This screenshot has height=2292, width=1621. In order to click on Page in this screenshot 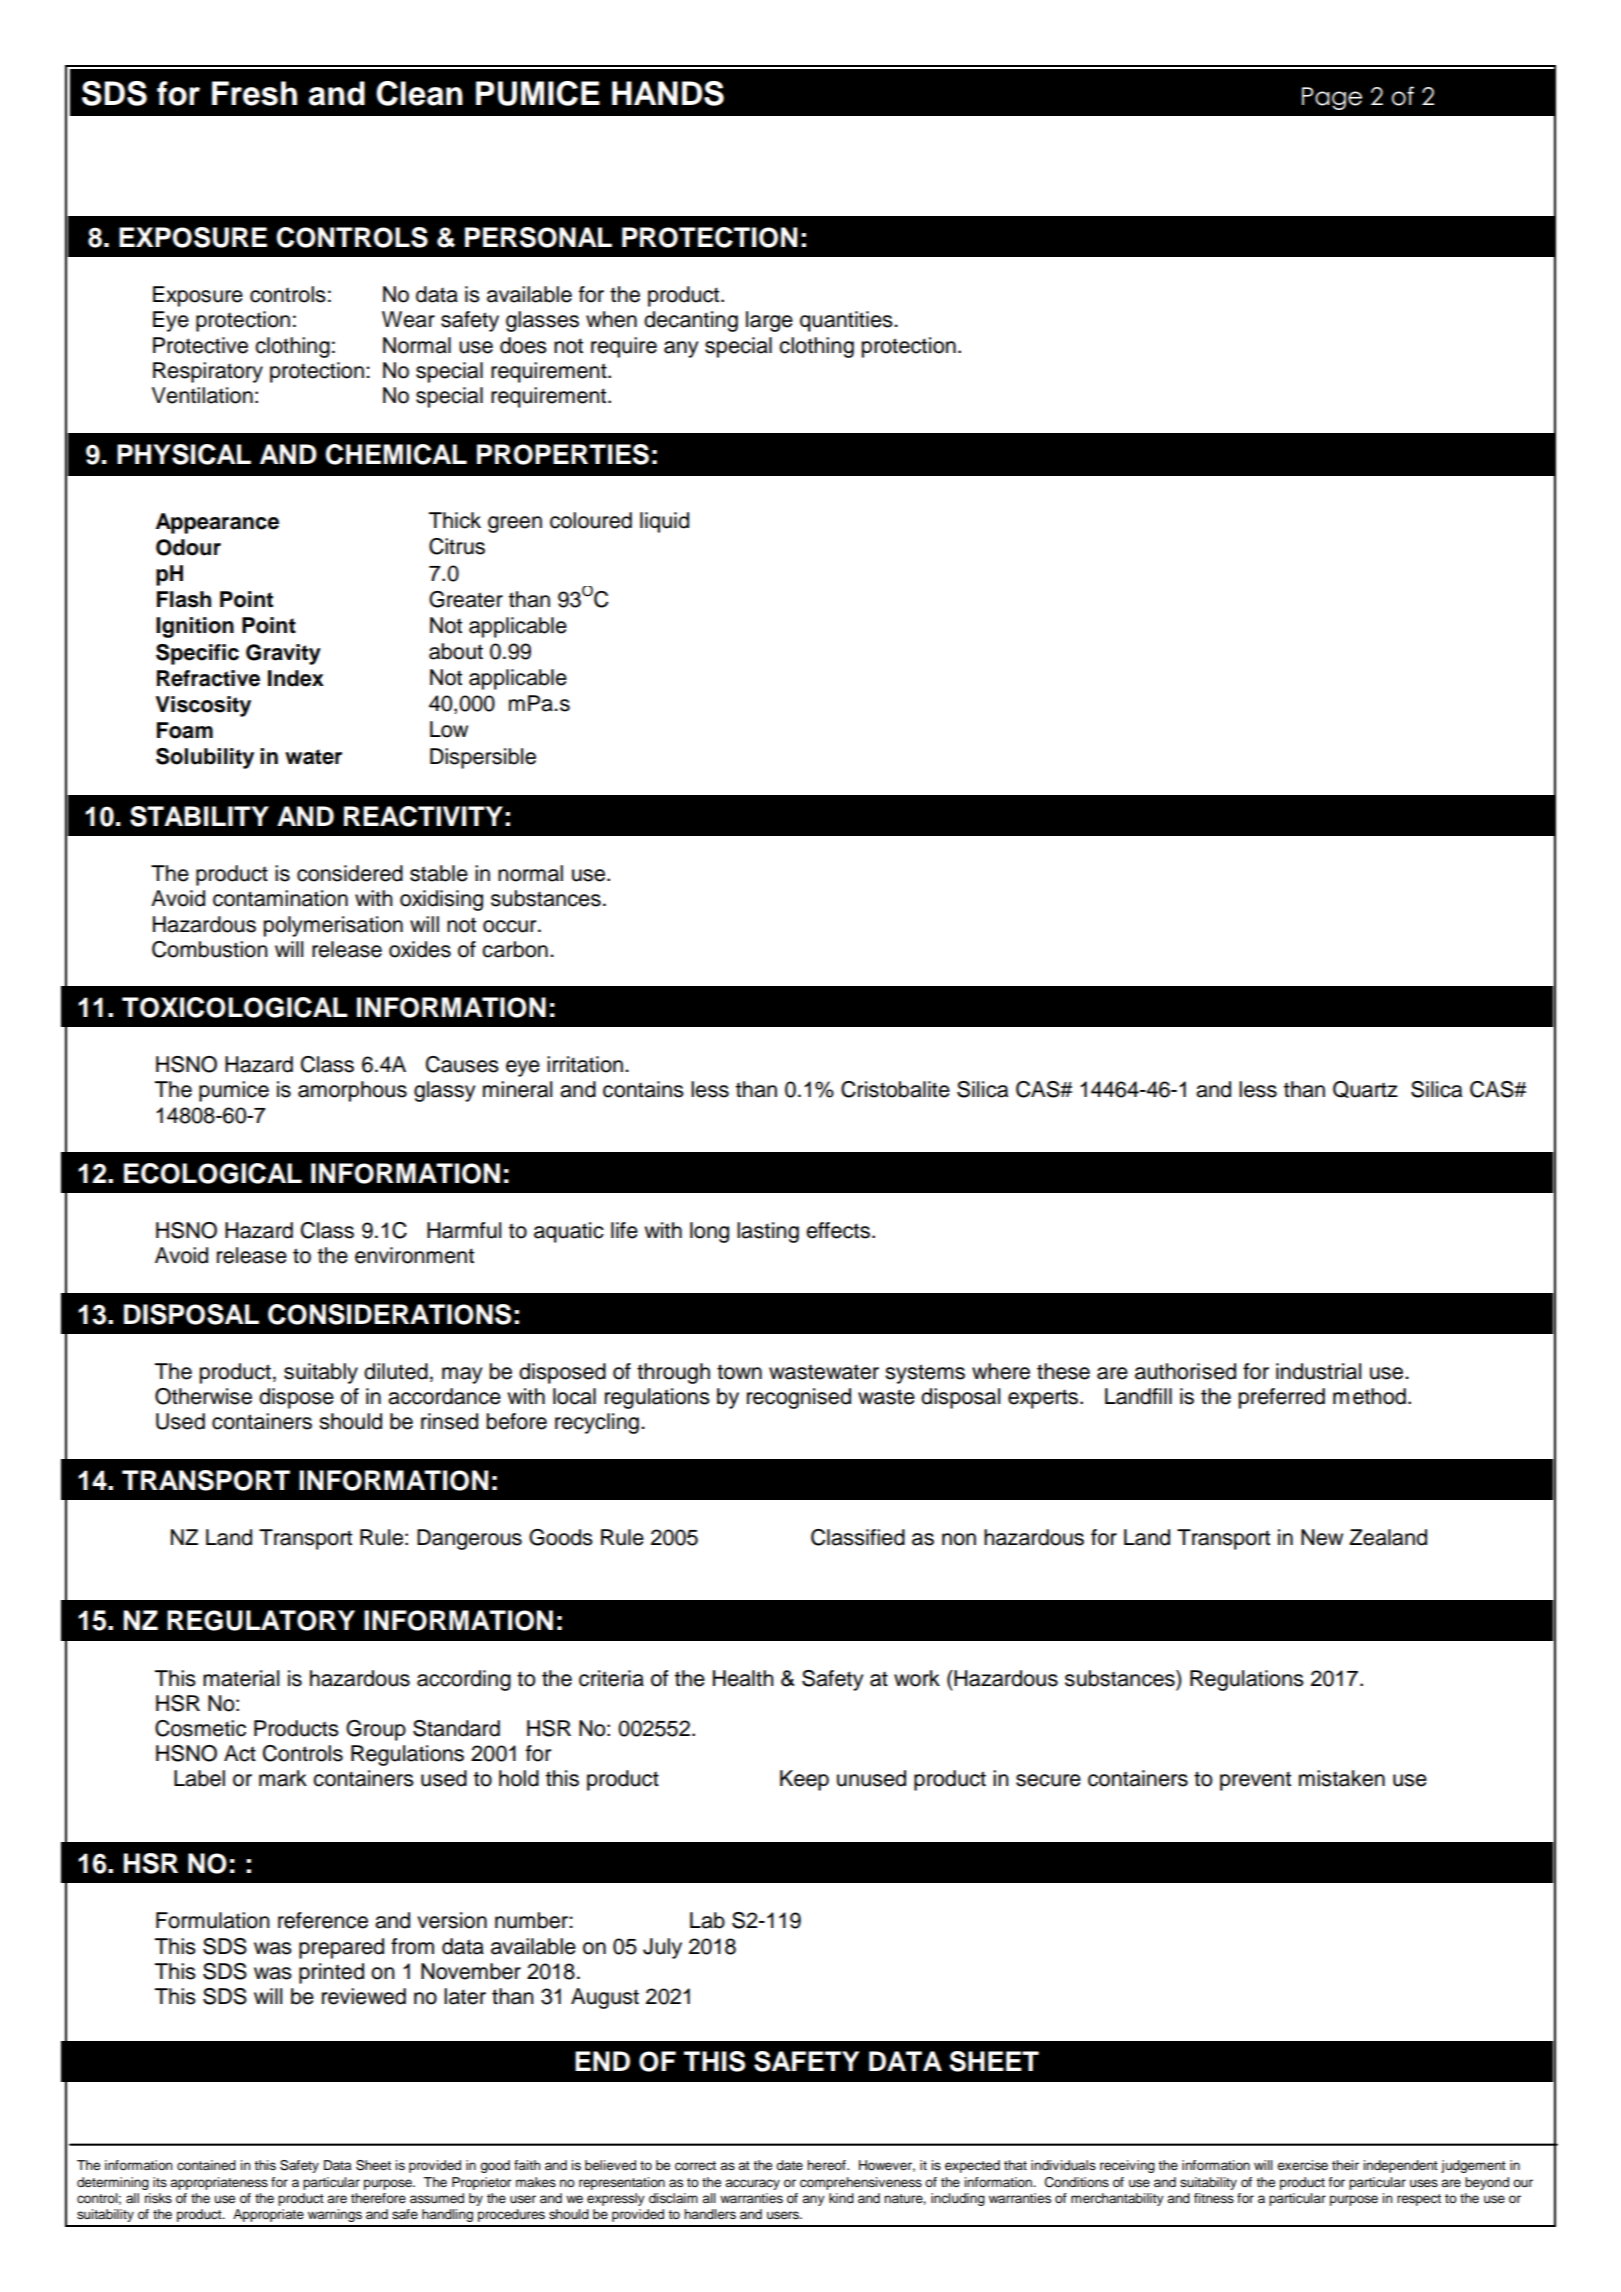, I will do `click(1332, 98)`.
